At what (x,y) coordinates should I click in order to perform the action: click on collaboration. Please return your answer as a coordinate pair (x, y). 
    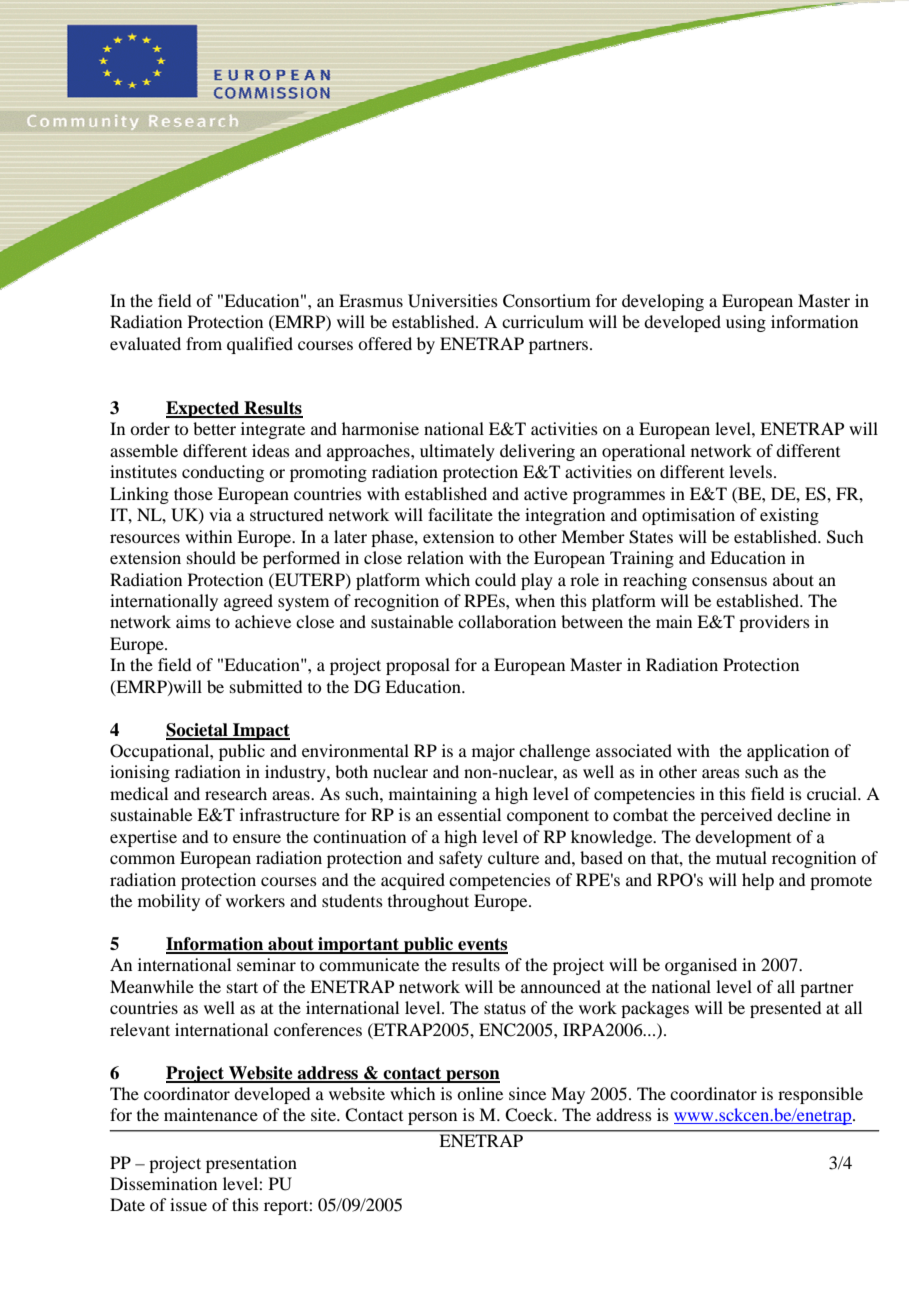
    Looking at the image, I should click on (507, 621).
